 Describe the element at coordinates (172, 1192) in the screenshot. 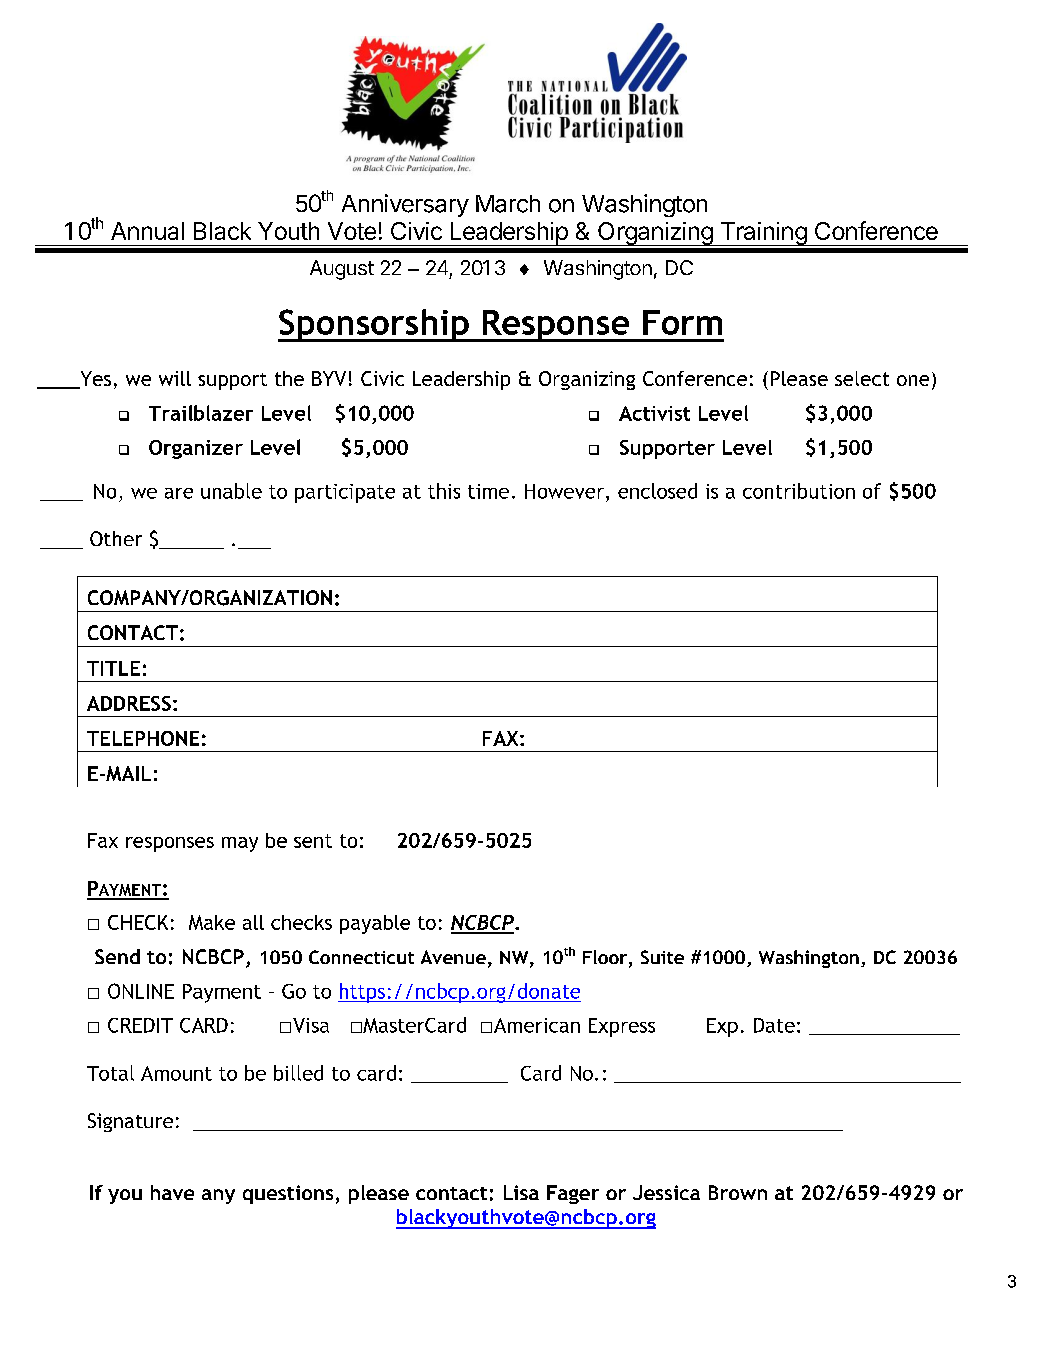

I see `have` at that location.
